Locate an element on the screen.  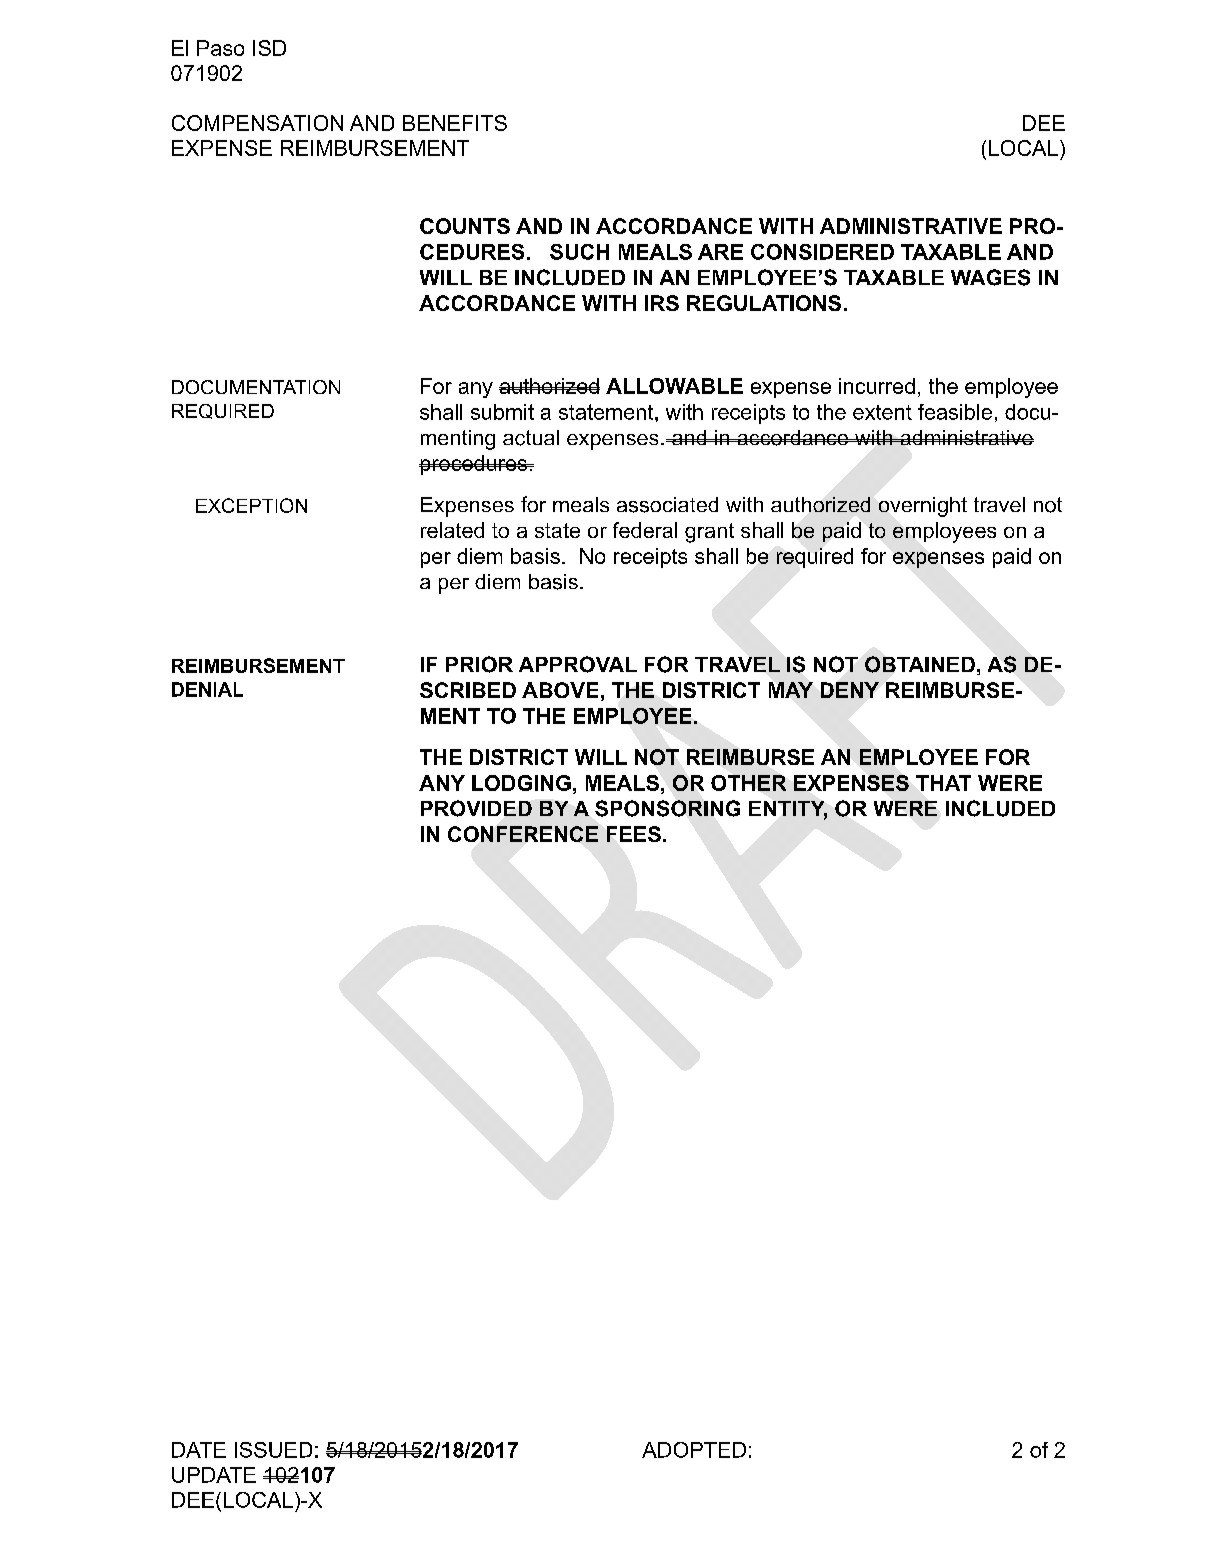
EXCEPTION is located at coordinates (251, 505).
